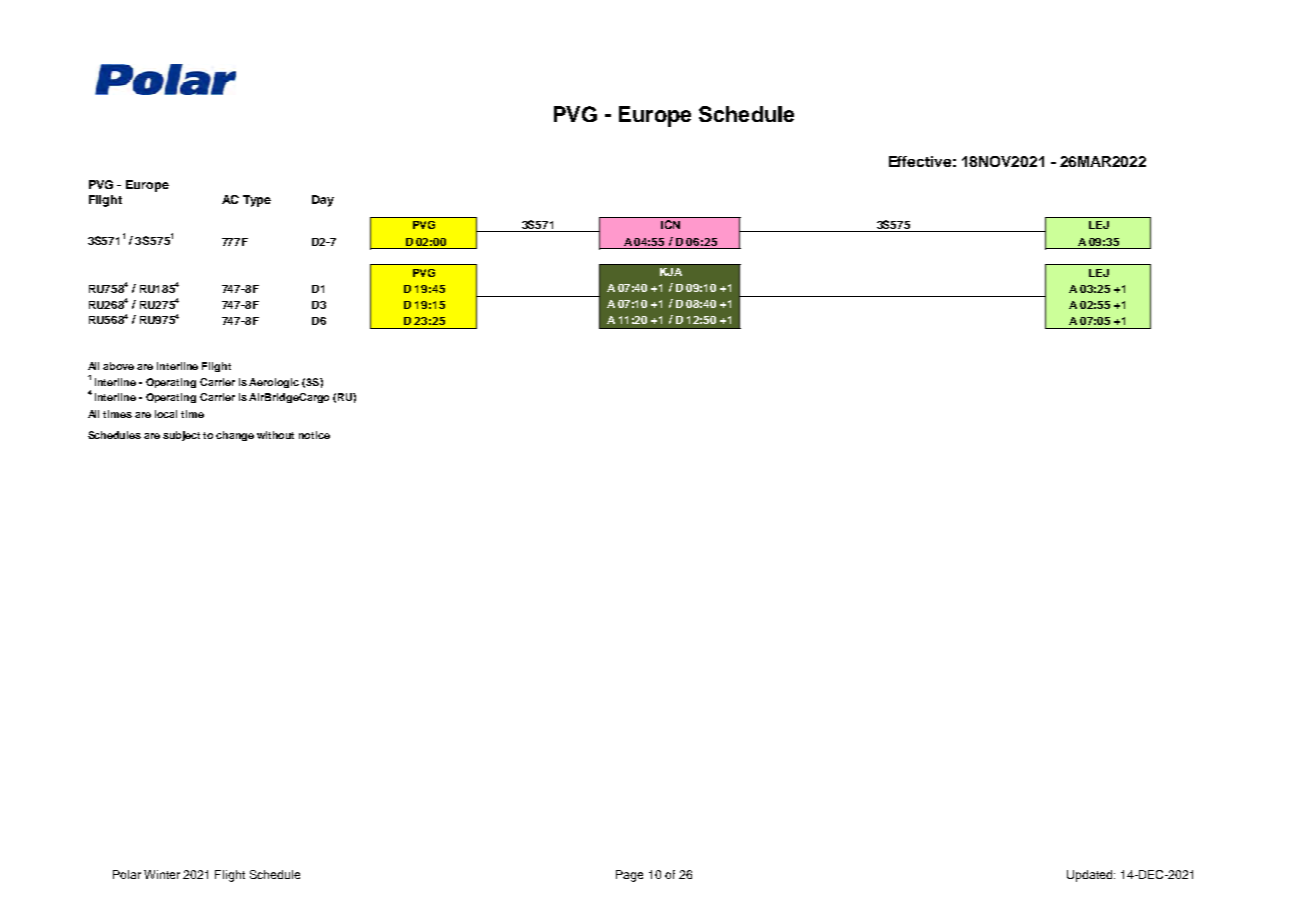 The height and width of the screenshot is (924, 1308). Describe the element at coordinates (118, 366) in the screenshot. I see `above` at that location.
